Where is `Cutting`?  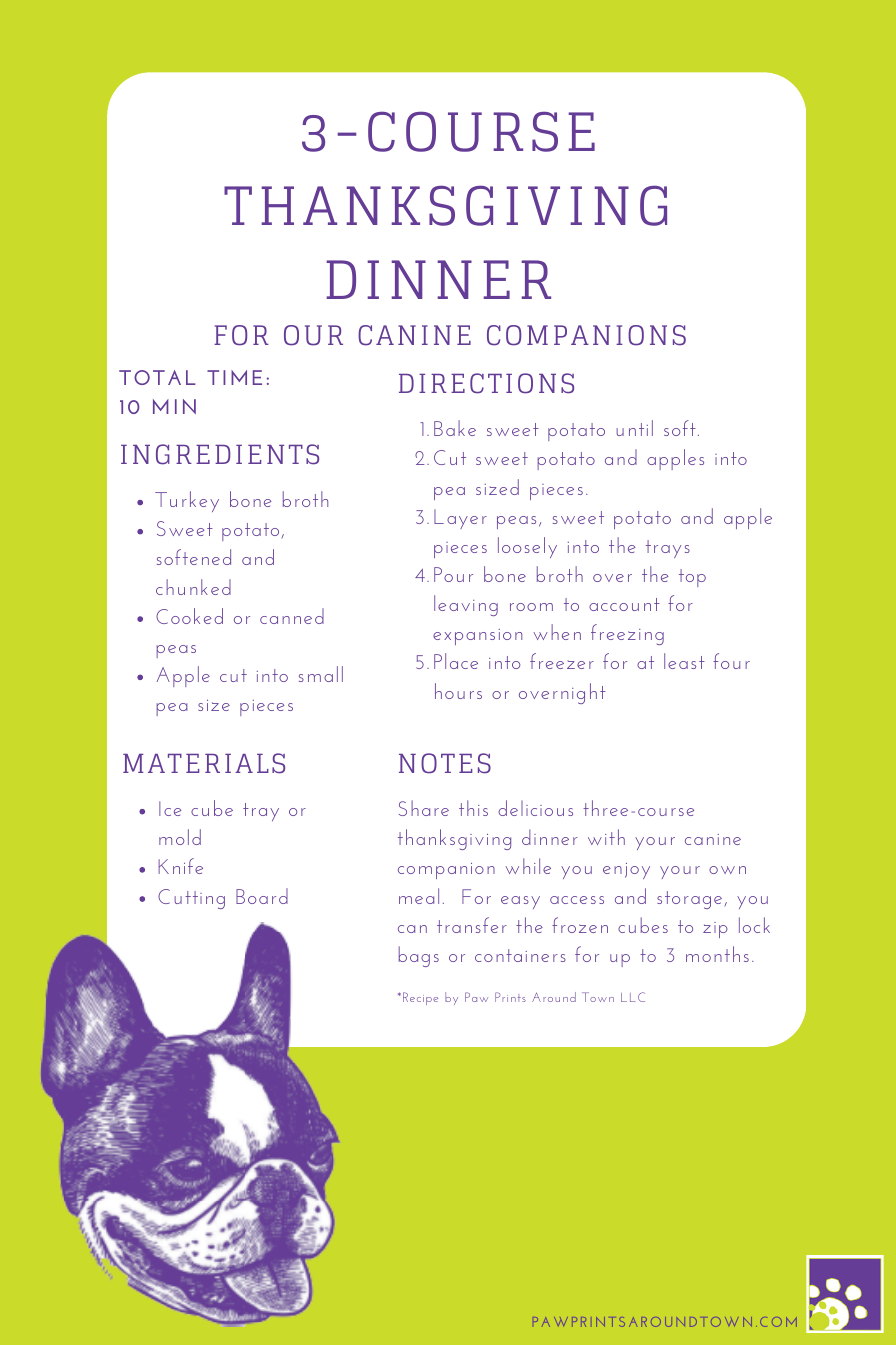
Cutting is located at coordinates (191, 899).
